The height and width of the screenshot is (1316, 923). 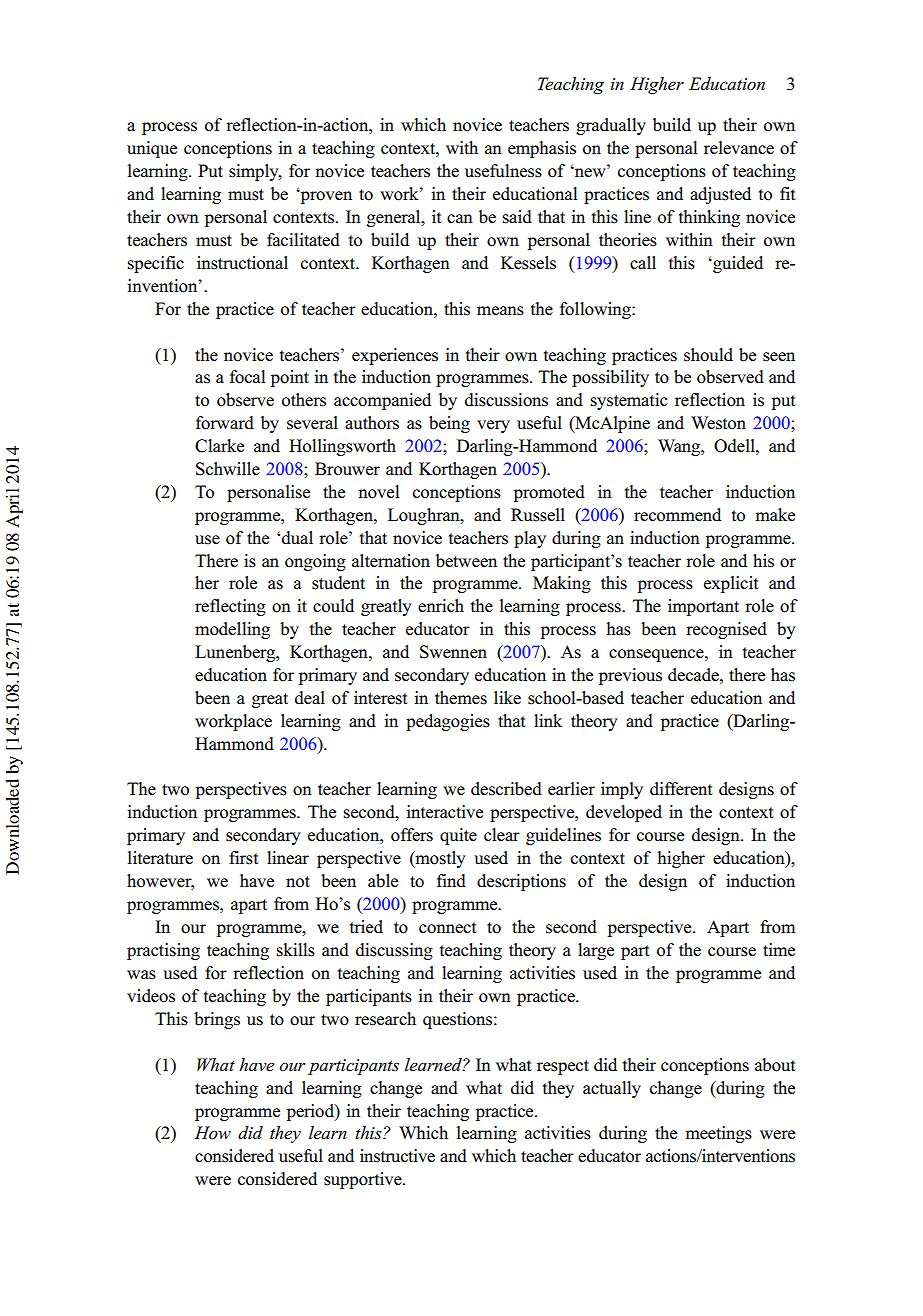 What do you see at coordinates (152, 149) in the screenshot?
I see `unique` at bounding box center [152, 149].
